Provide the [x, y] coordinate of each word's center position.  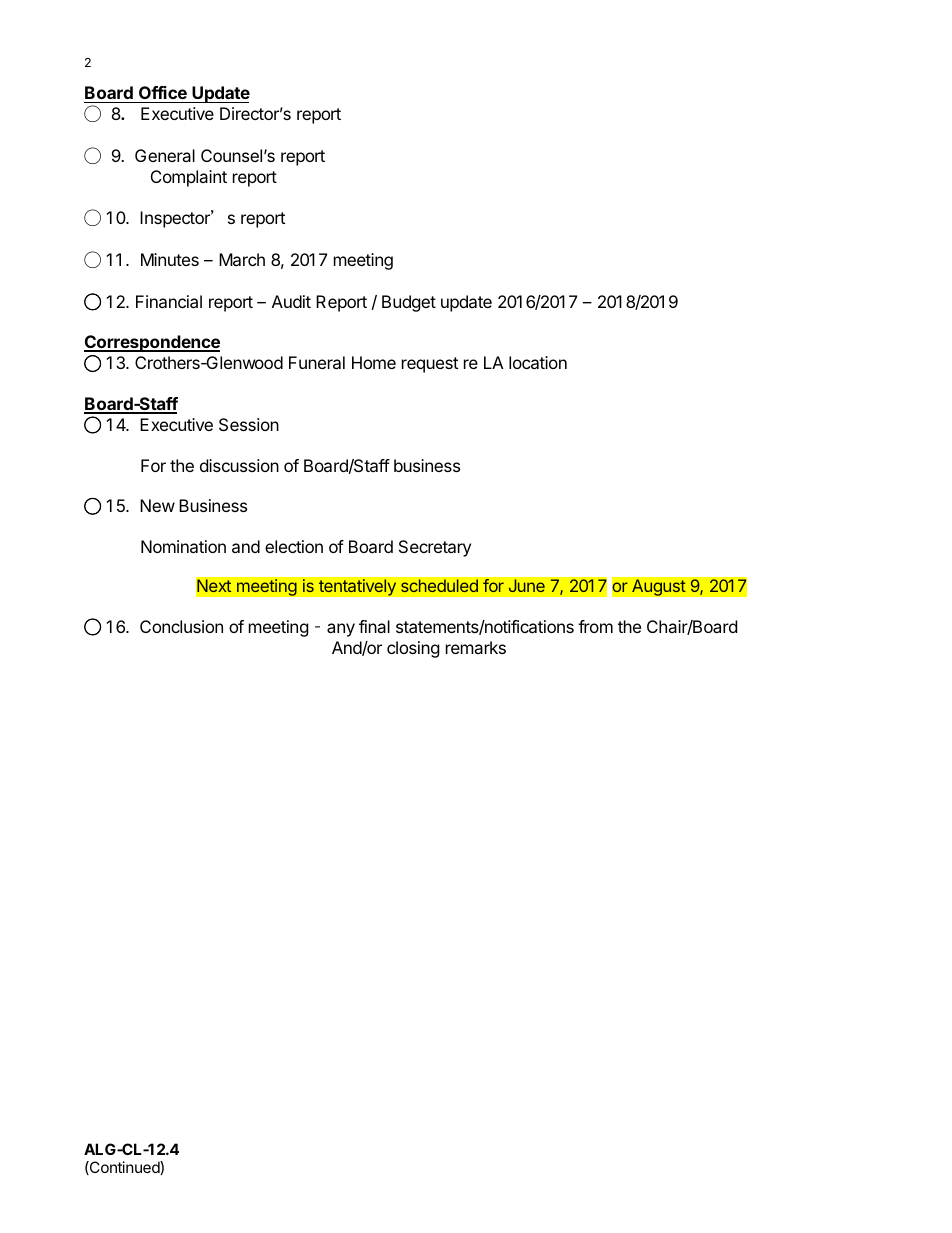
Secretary [435, 548]
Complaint [189, 178]
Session [249, 424]
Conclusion [181, 626]
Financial [169, 301]
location [538, 362]
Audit [291, 301]
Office [163, 94]
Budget [409, 303]
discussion [239, 465]
